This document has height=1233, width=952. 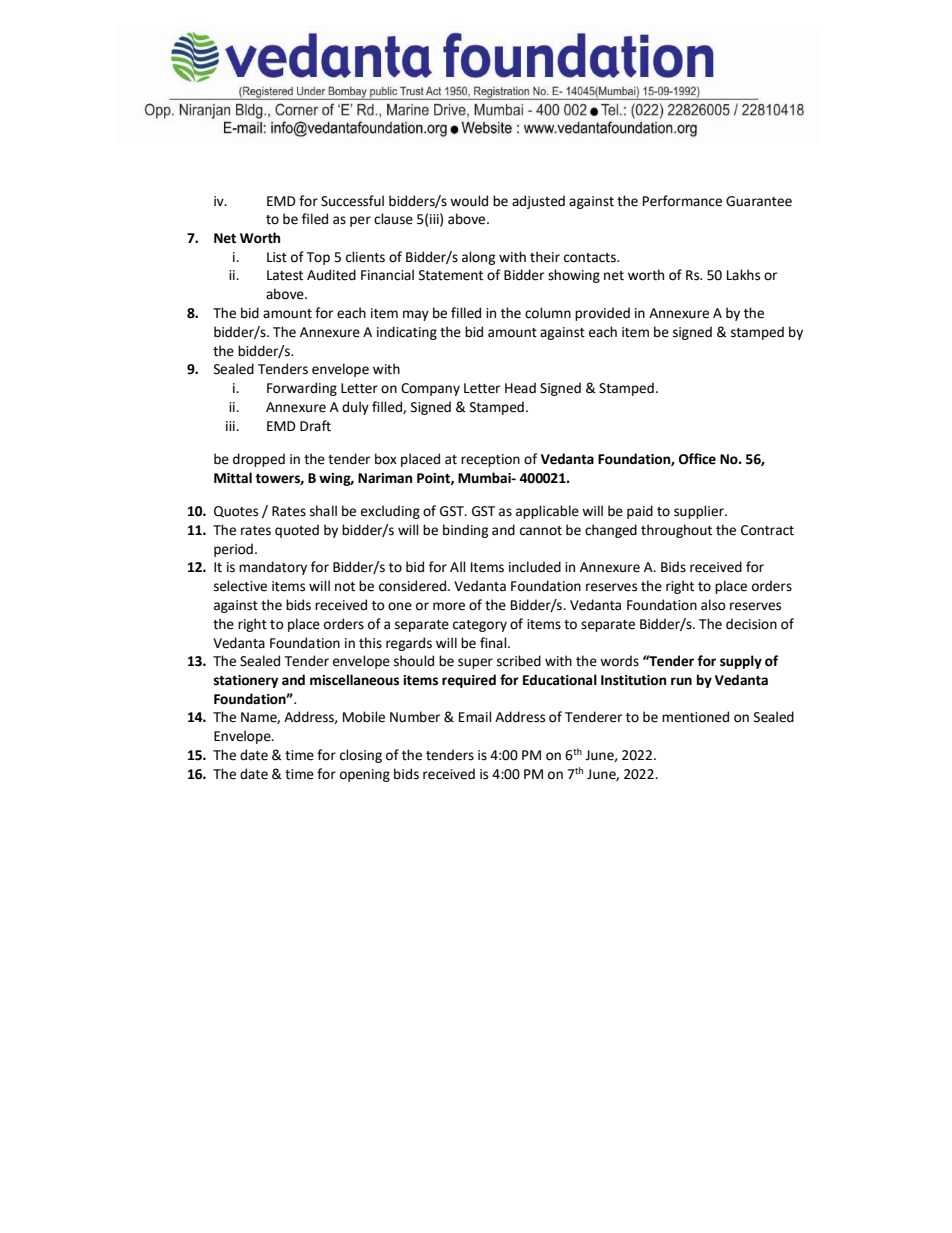 What do you see at coordinates (741, 662) in the document?
I see `supply` at bounding box center [741, 662].
